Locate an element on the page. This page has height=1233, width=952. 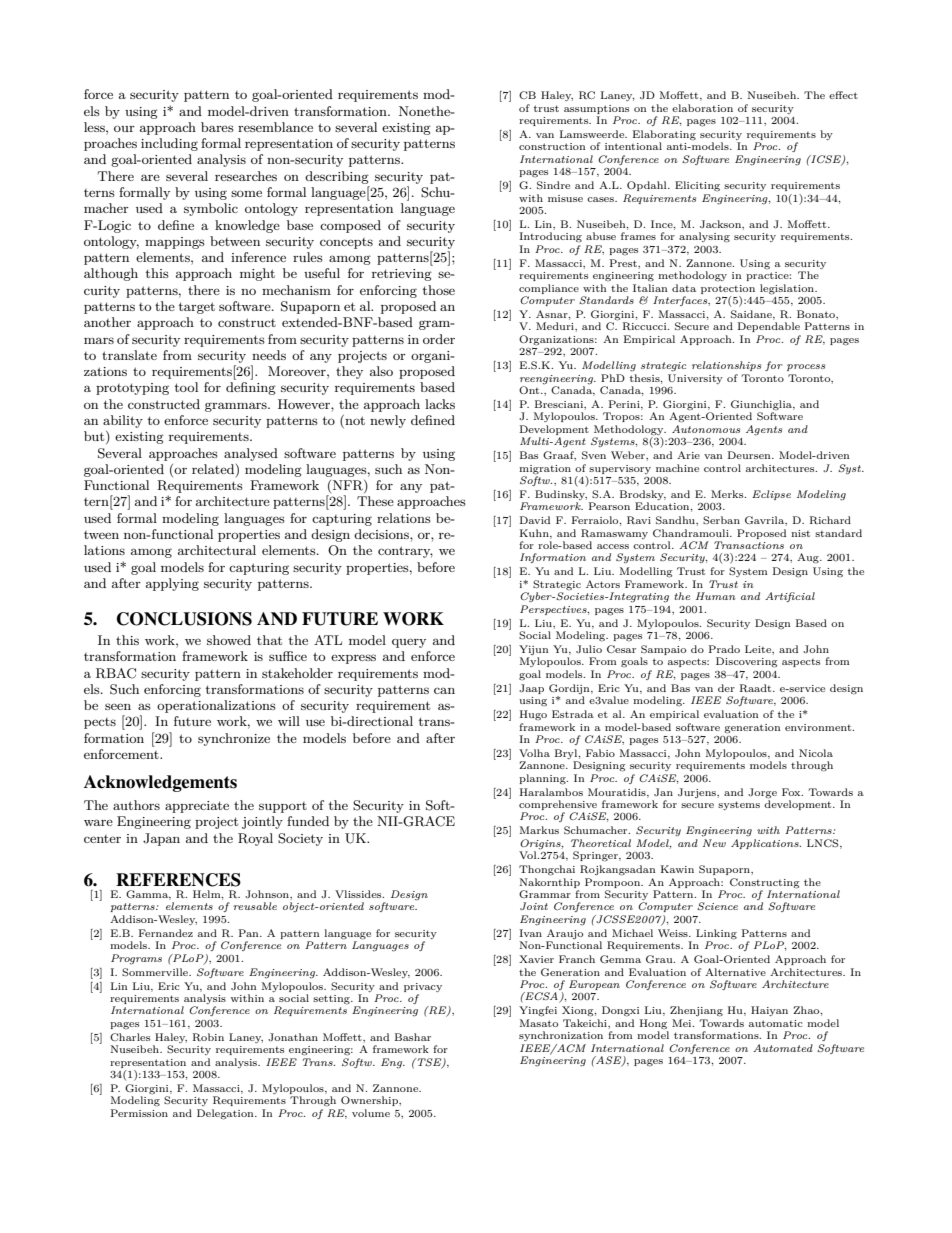
Bashar is located at coordinates (413, 1037).
